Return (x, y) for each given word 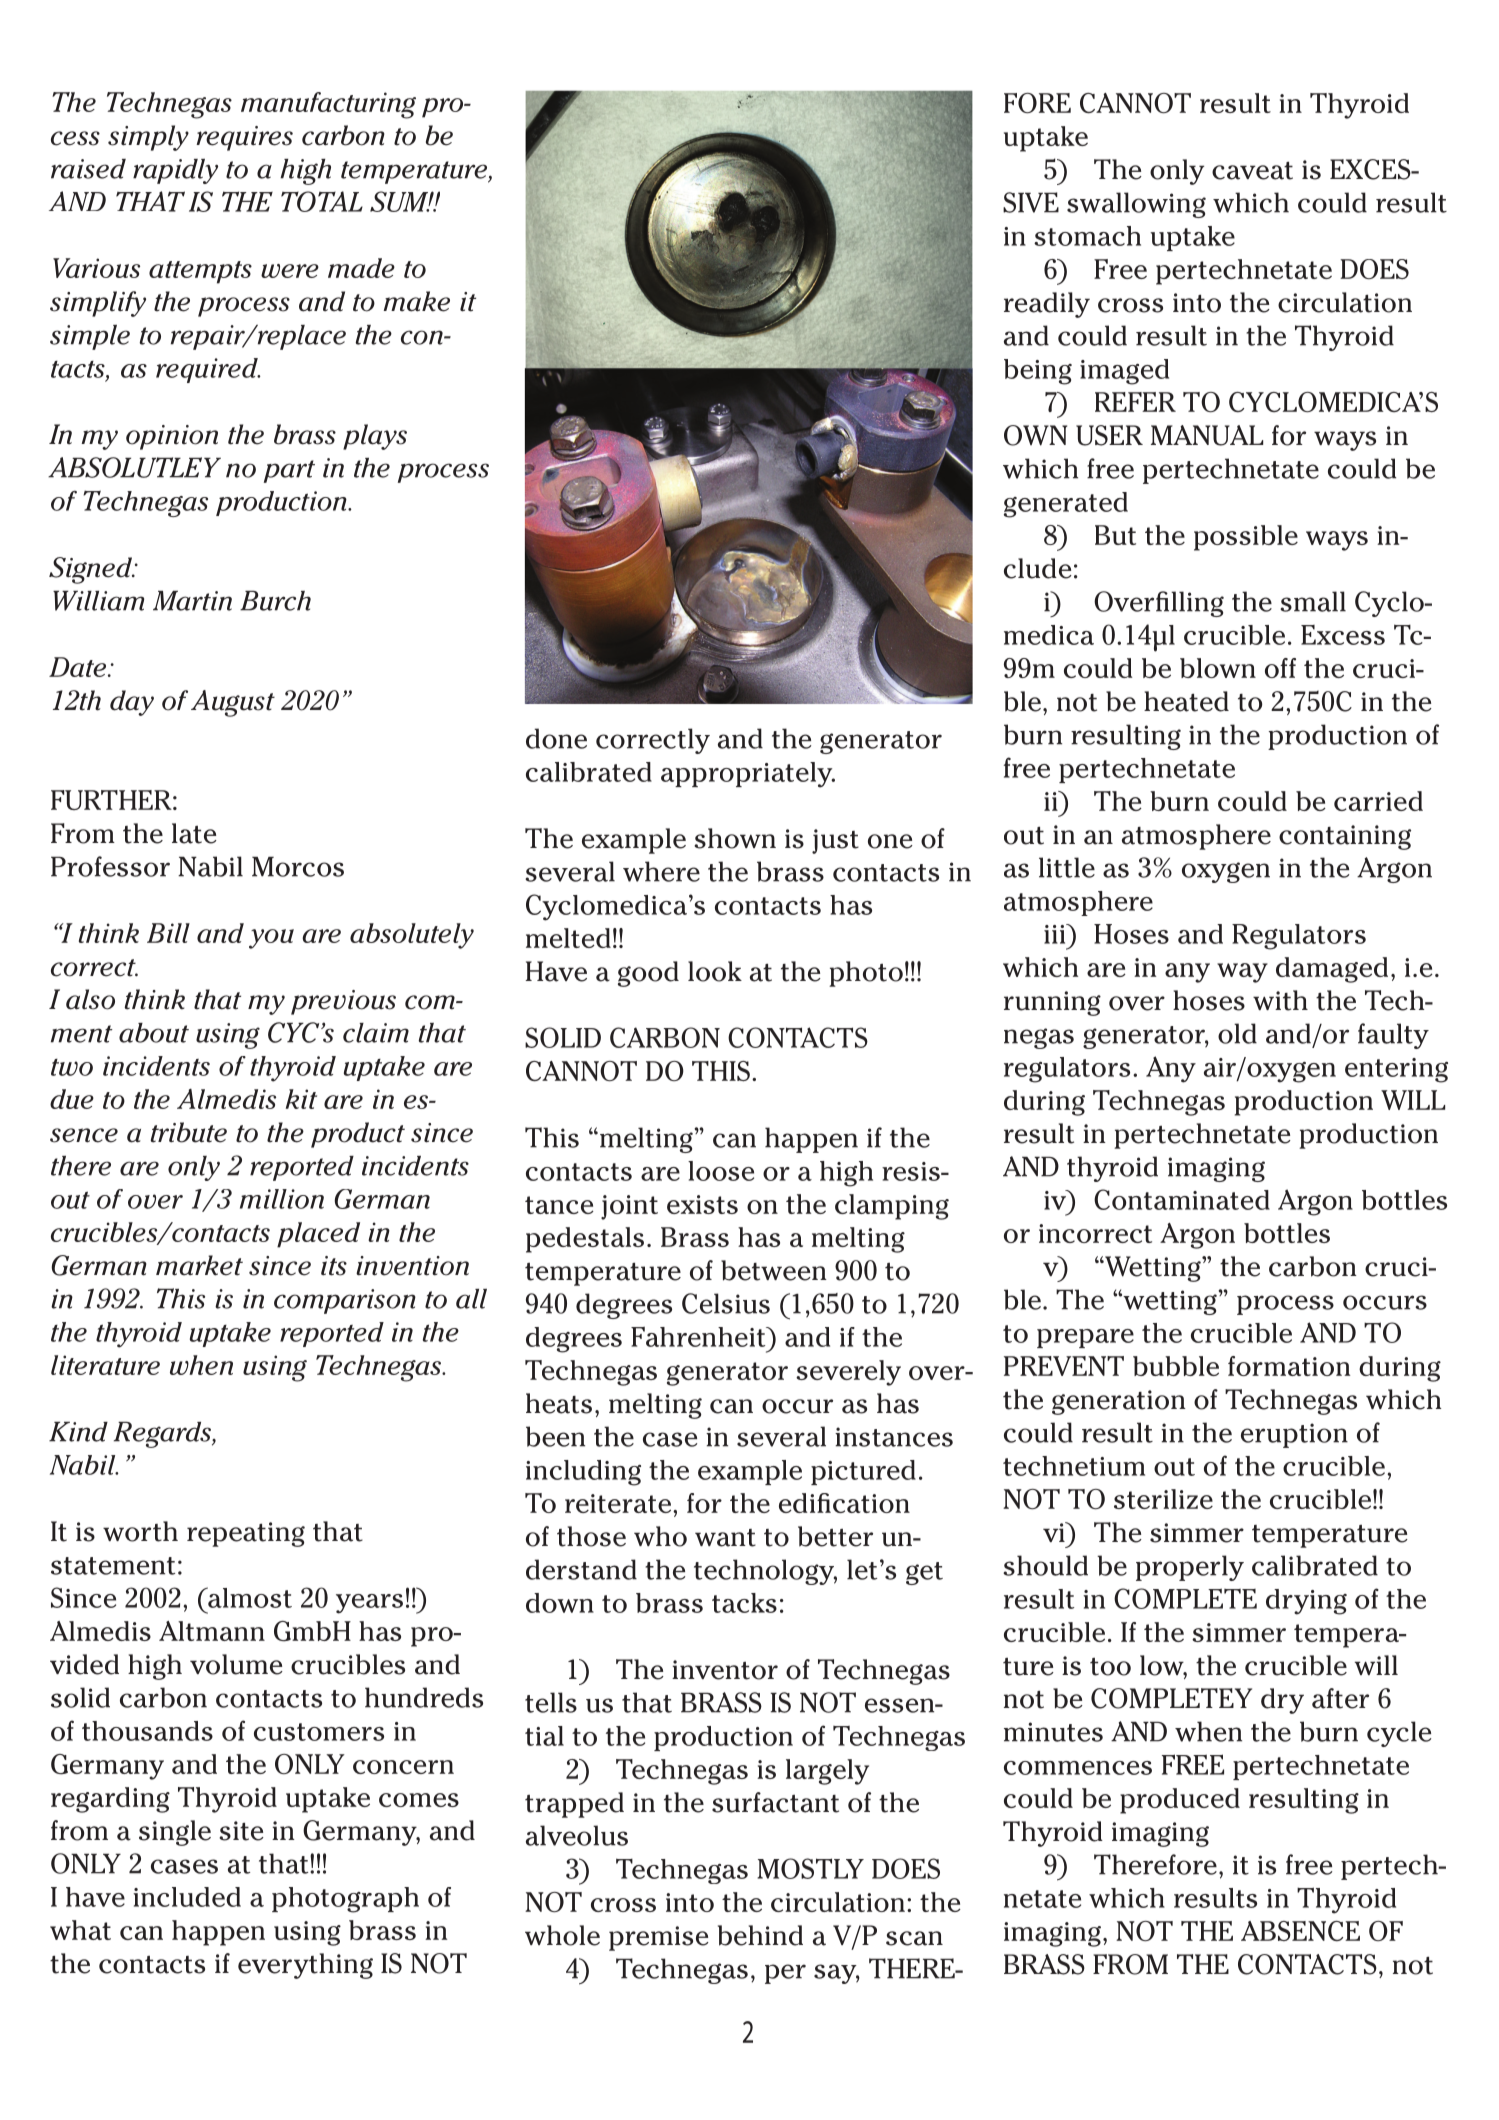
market (199, 1265)
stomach (1087, 236)
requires (244, 138)
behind (760, 1935)
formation (1289, 1366)
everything (305, 1966)
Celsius (726, 1303)
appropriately (748, 775)
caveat (1252, 171)
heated (1186, 701)
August (233, 703)
